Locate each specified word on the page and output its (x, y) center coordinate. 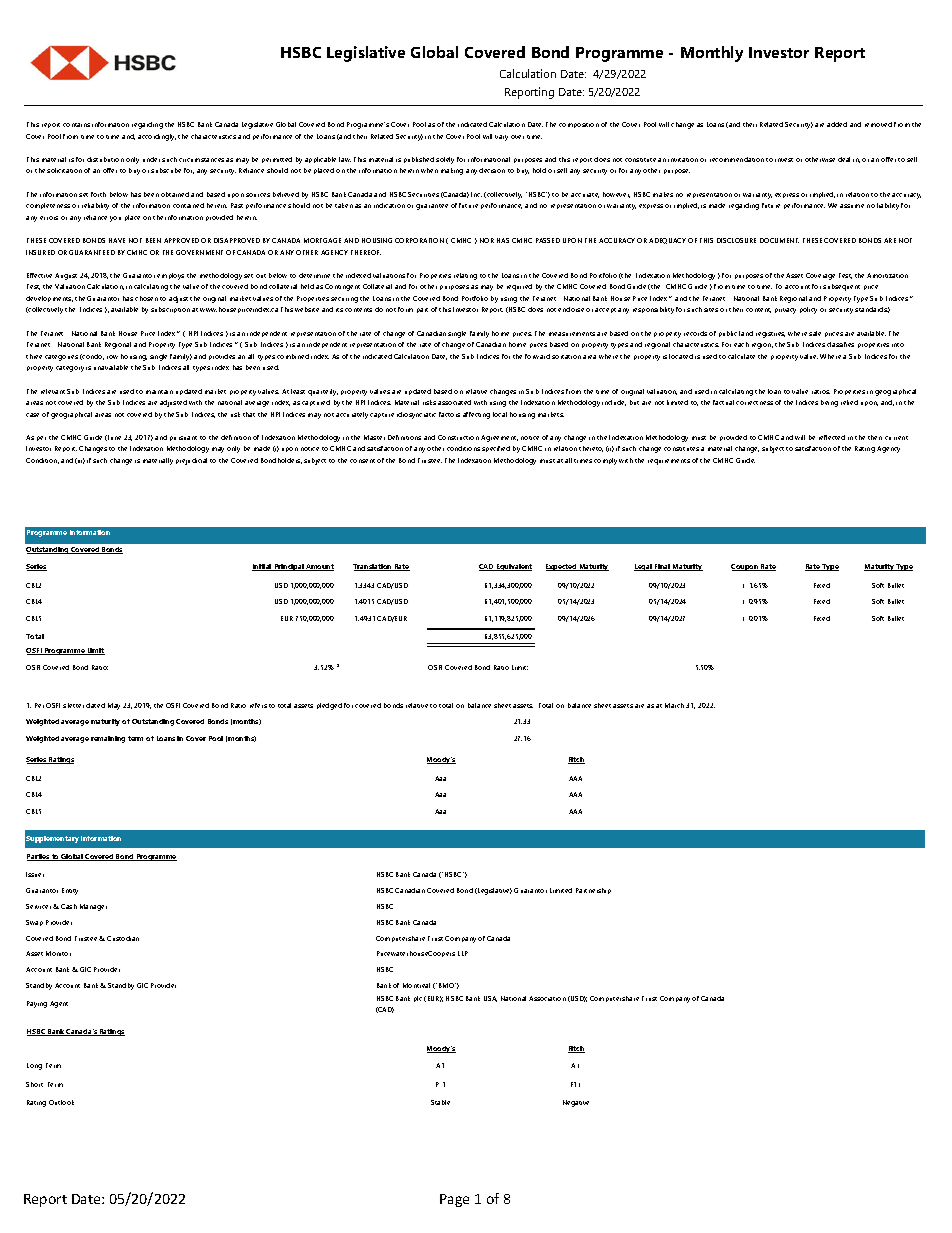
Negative (576, 1103)
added (837, 124)
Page (454, 1200)
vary (501, 138)
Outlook (61, 1102)
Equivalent (513, 567)
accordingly (157, 137)
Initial (263, 567)
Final (662, 567)
